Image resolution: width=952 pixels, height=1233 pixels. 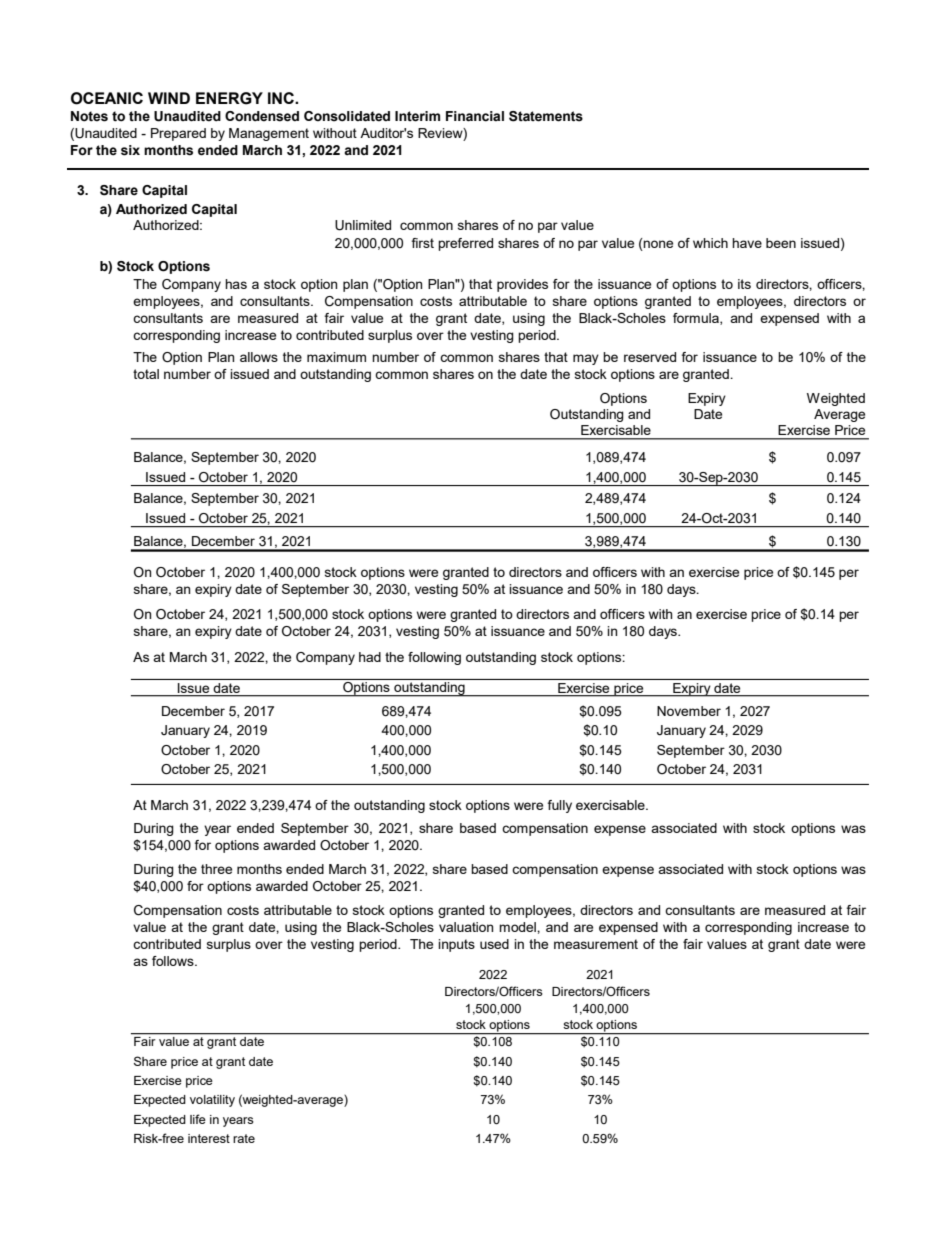 What do you see at coordinates (466, 927) in the document?
I see `valuation` at bounding box center [466, 927].
